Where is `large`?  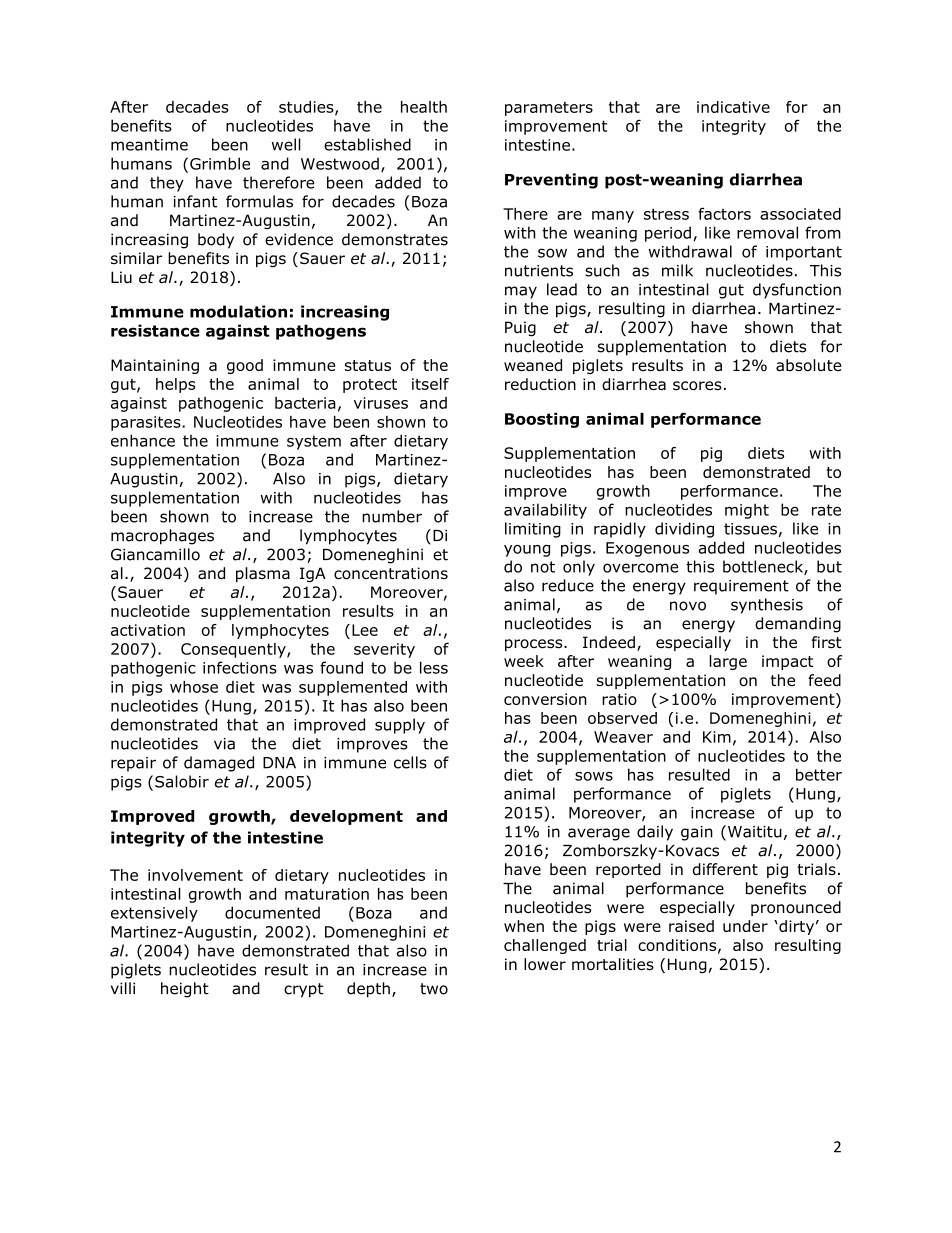 large is located at coordinates (728, 662).
